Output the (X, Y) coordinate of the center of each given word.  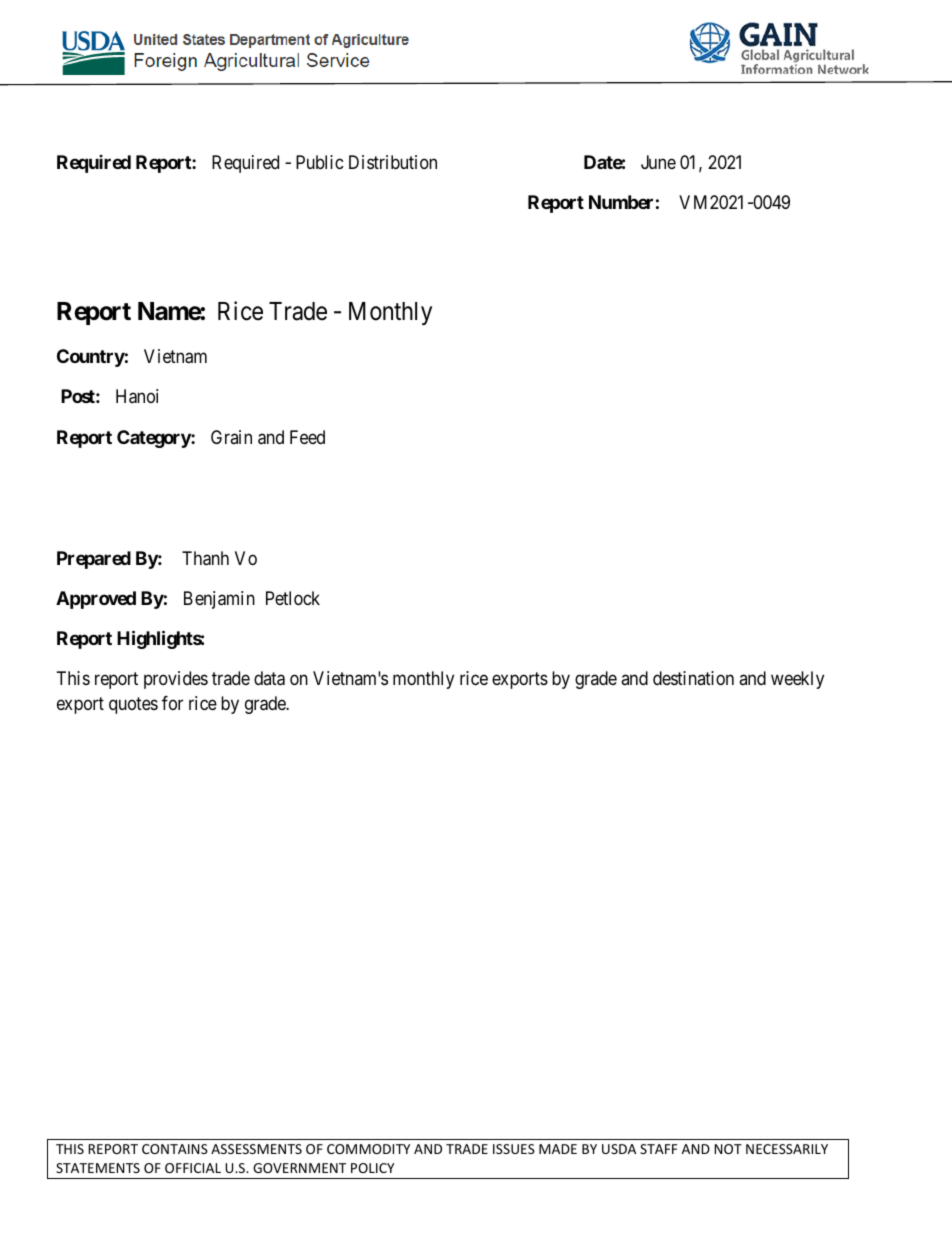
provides (176, 680)
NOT (728, 1149)
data (269, 678)
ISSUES (514, 1149)
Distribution (393, 162)
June (658, 162)
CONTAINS (175, 1149)
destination (693, 678)
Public (320, 162)
